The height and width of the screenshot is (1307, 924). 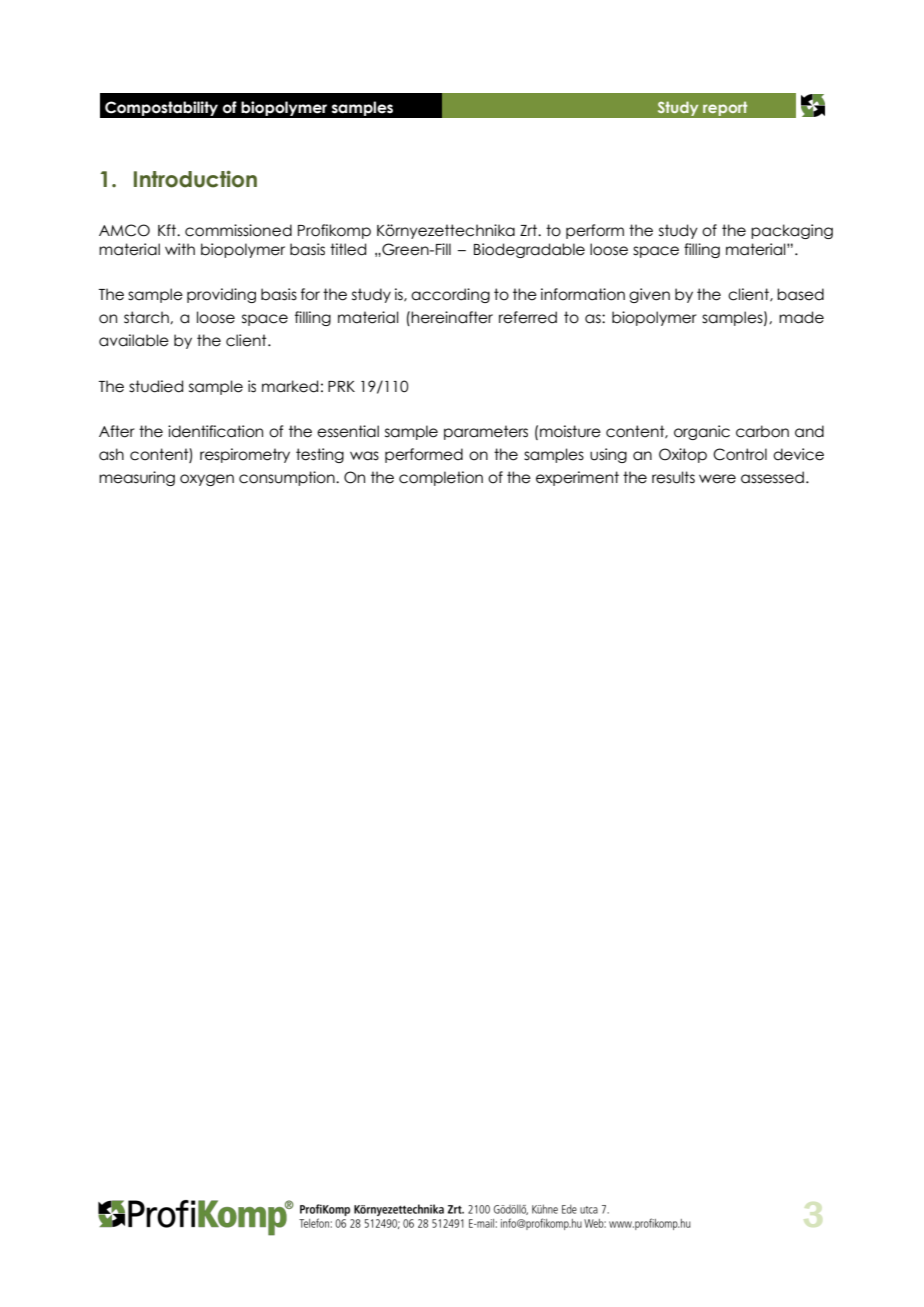 What do you see at coordinates (238, 230) in the screenshot?
I see `commissioned` at bounding box center [238, 230].
